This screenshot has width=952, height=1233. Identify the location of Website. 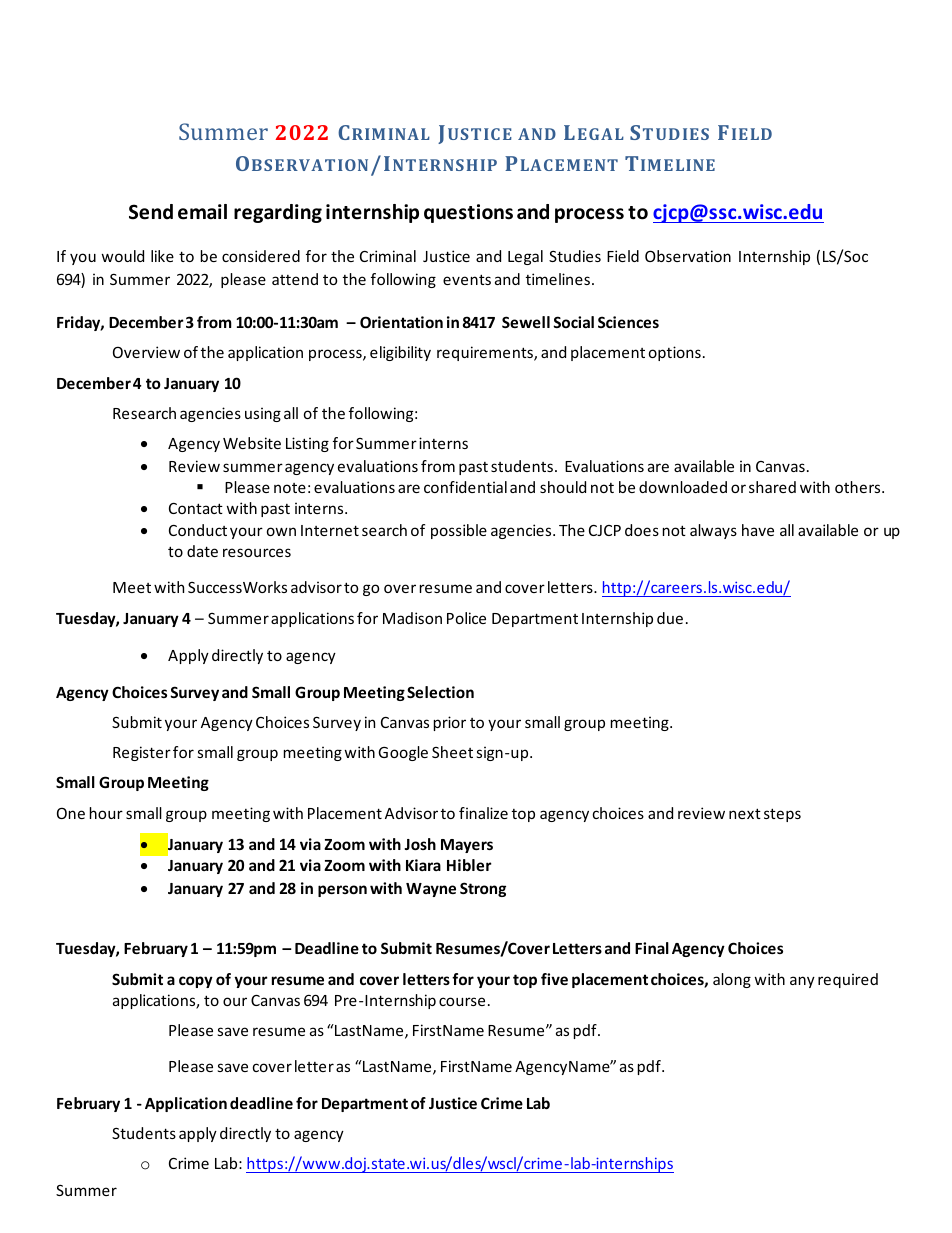
(252, 443).
